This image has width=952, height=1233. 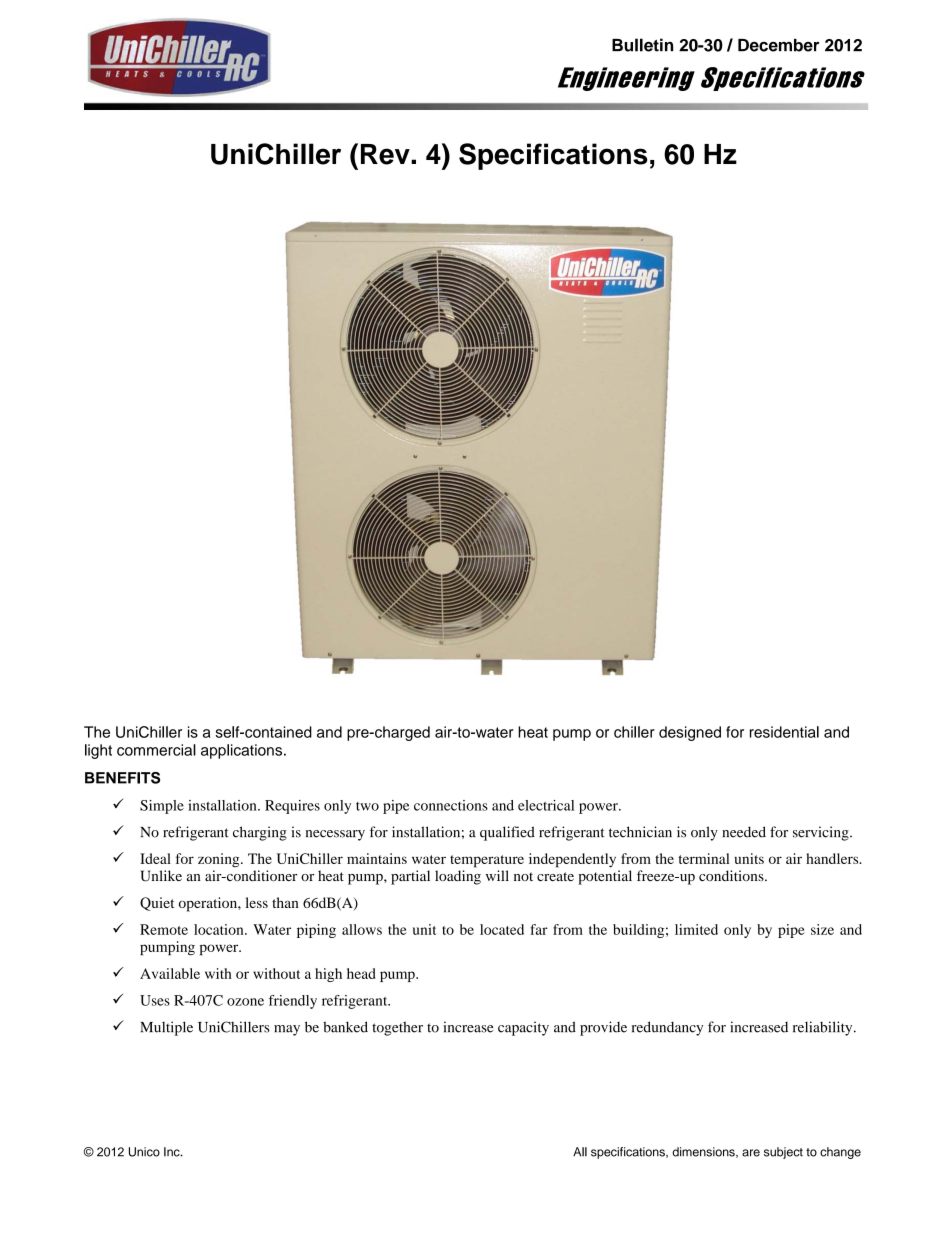 I want to click on December, so click(x=778, y=45).
